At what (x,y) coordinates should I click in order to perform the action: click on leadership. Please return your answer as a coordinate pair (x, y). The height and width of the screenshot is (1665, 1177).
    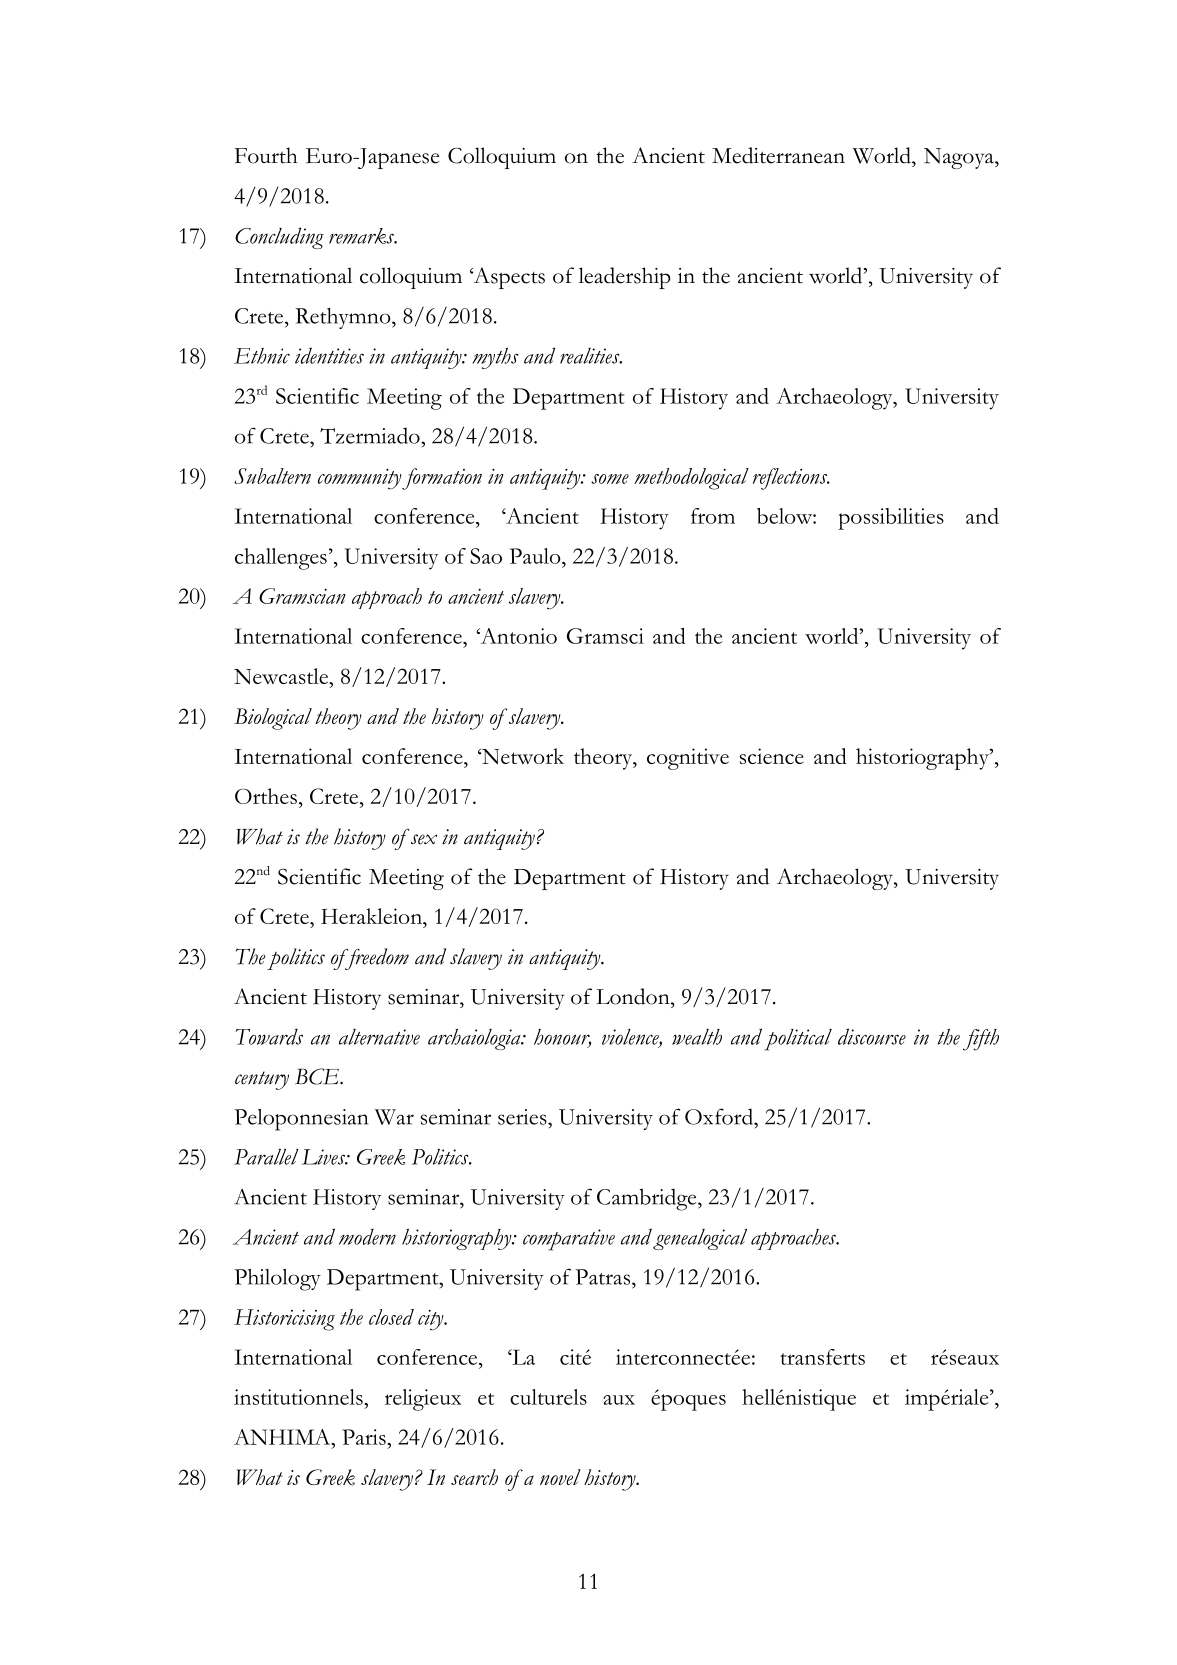
    Looking at the image, I should click on (625, 278).
